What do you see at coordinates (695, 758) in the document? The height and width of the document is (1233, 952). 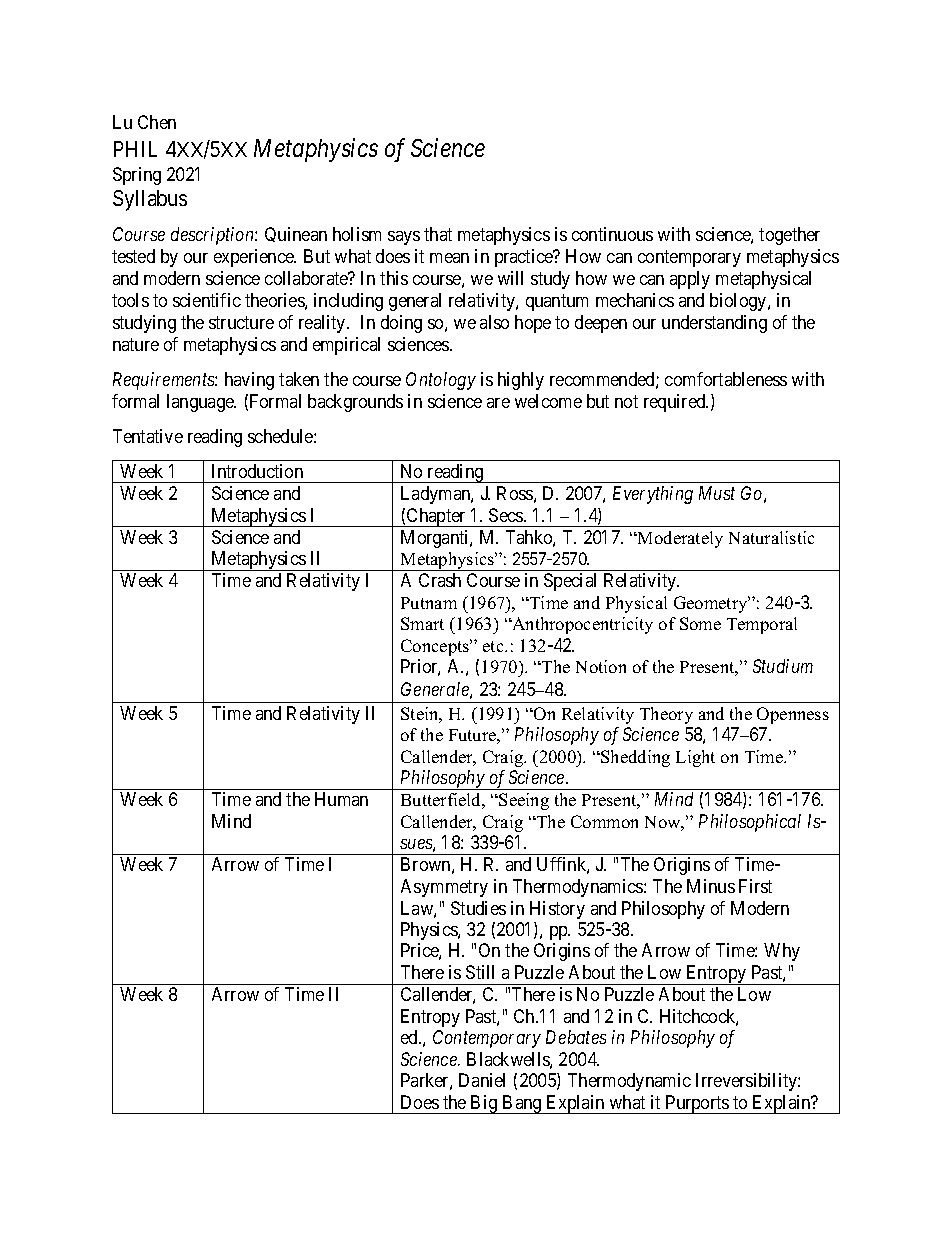 I see `Light` at bounding box center [695, 758].
